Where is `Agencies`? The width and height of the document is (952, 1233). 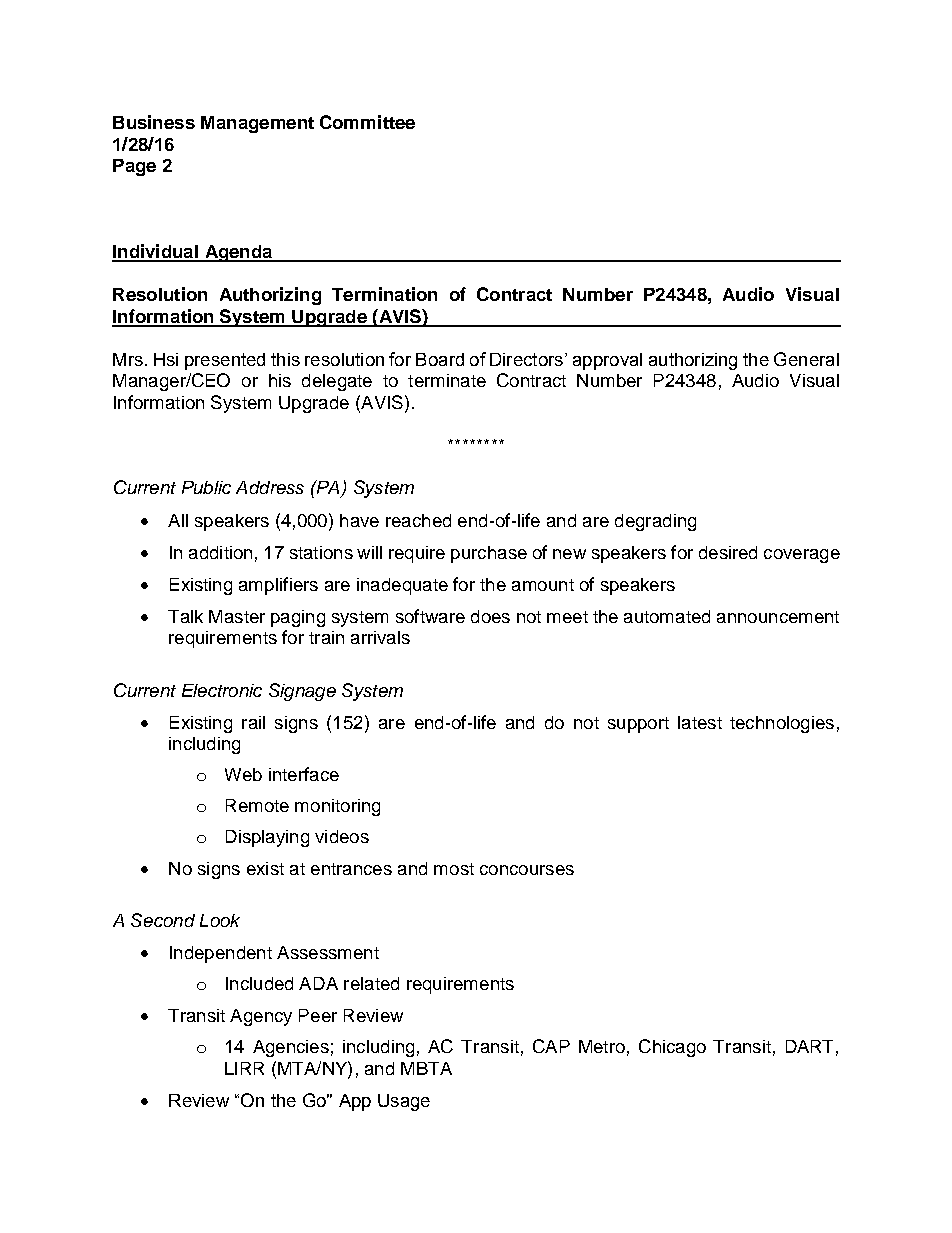 Agencies is located at coordinates (291, 1048).
